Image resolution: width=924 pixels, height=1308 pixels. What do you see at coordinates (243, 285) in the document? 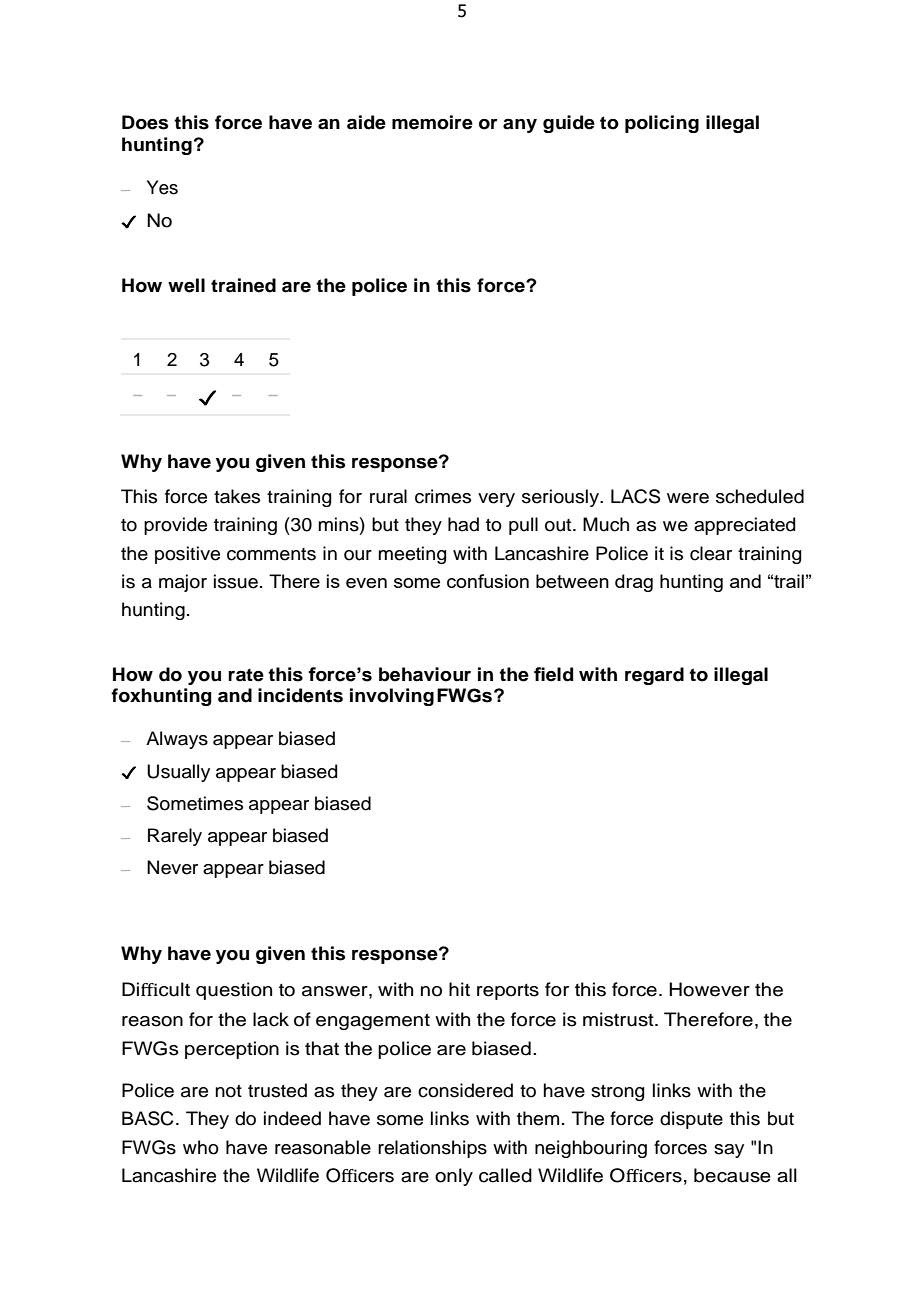
I see `trained` at bounding box center [243, 285].
